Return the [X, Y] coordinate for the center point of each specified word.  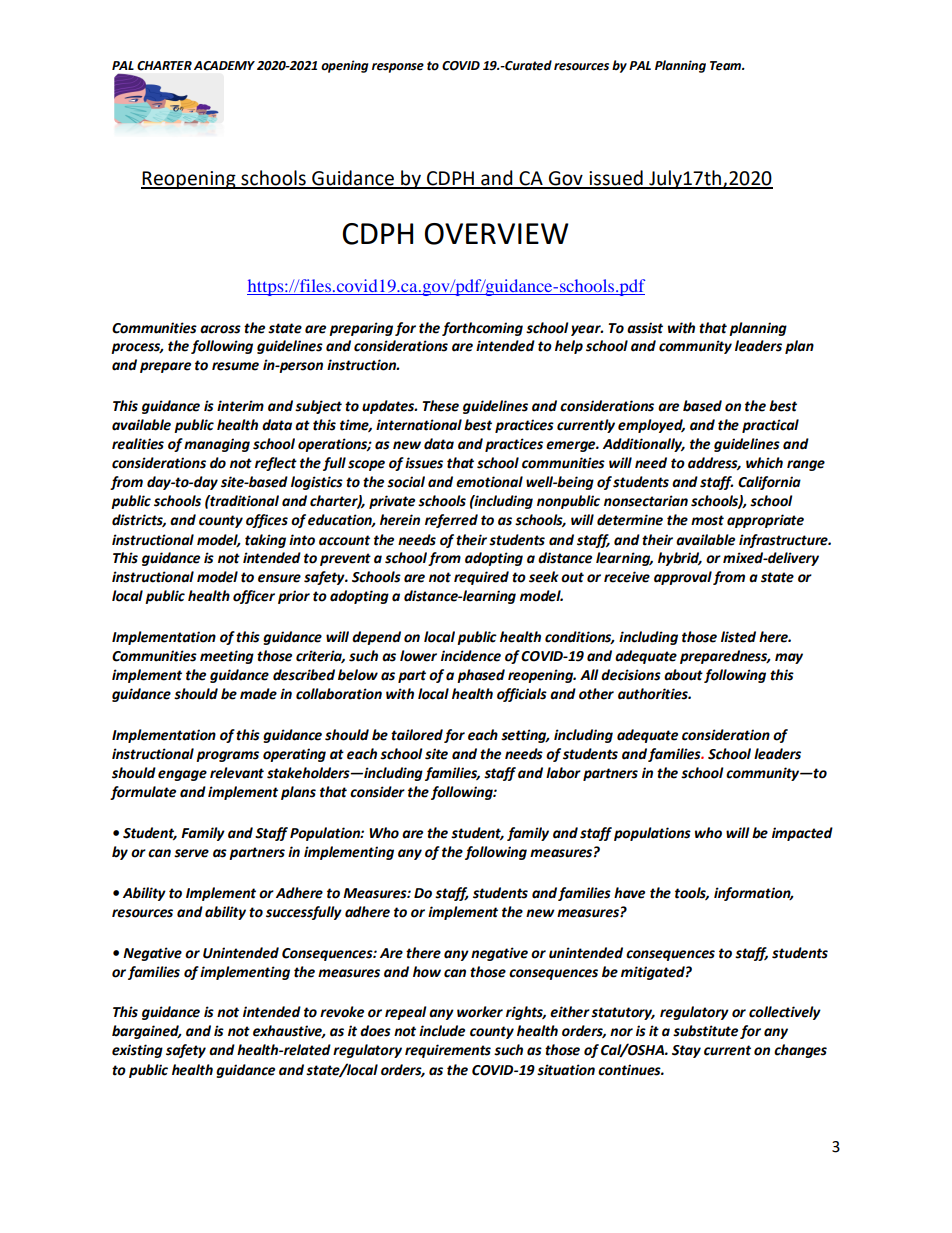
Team [726, 66]
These [440, 406]
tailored [417, 735]
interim [240, 406]
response [398, 68]
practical [770, 426]
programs [227, 756]
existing [137, 1051]
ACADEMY [224, 66]
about [683, 675]
